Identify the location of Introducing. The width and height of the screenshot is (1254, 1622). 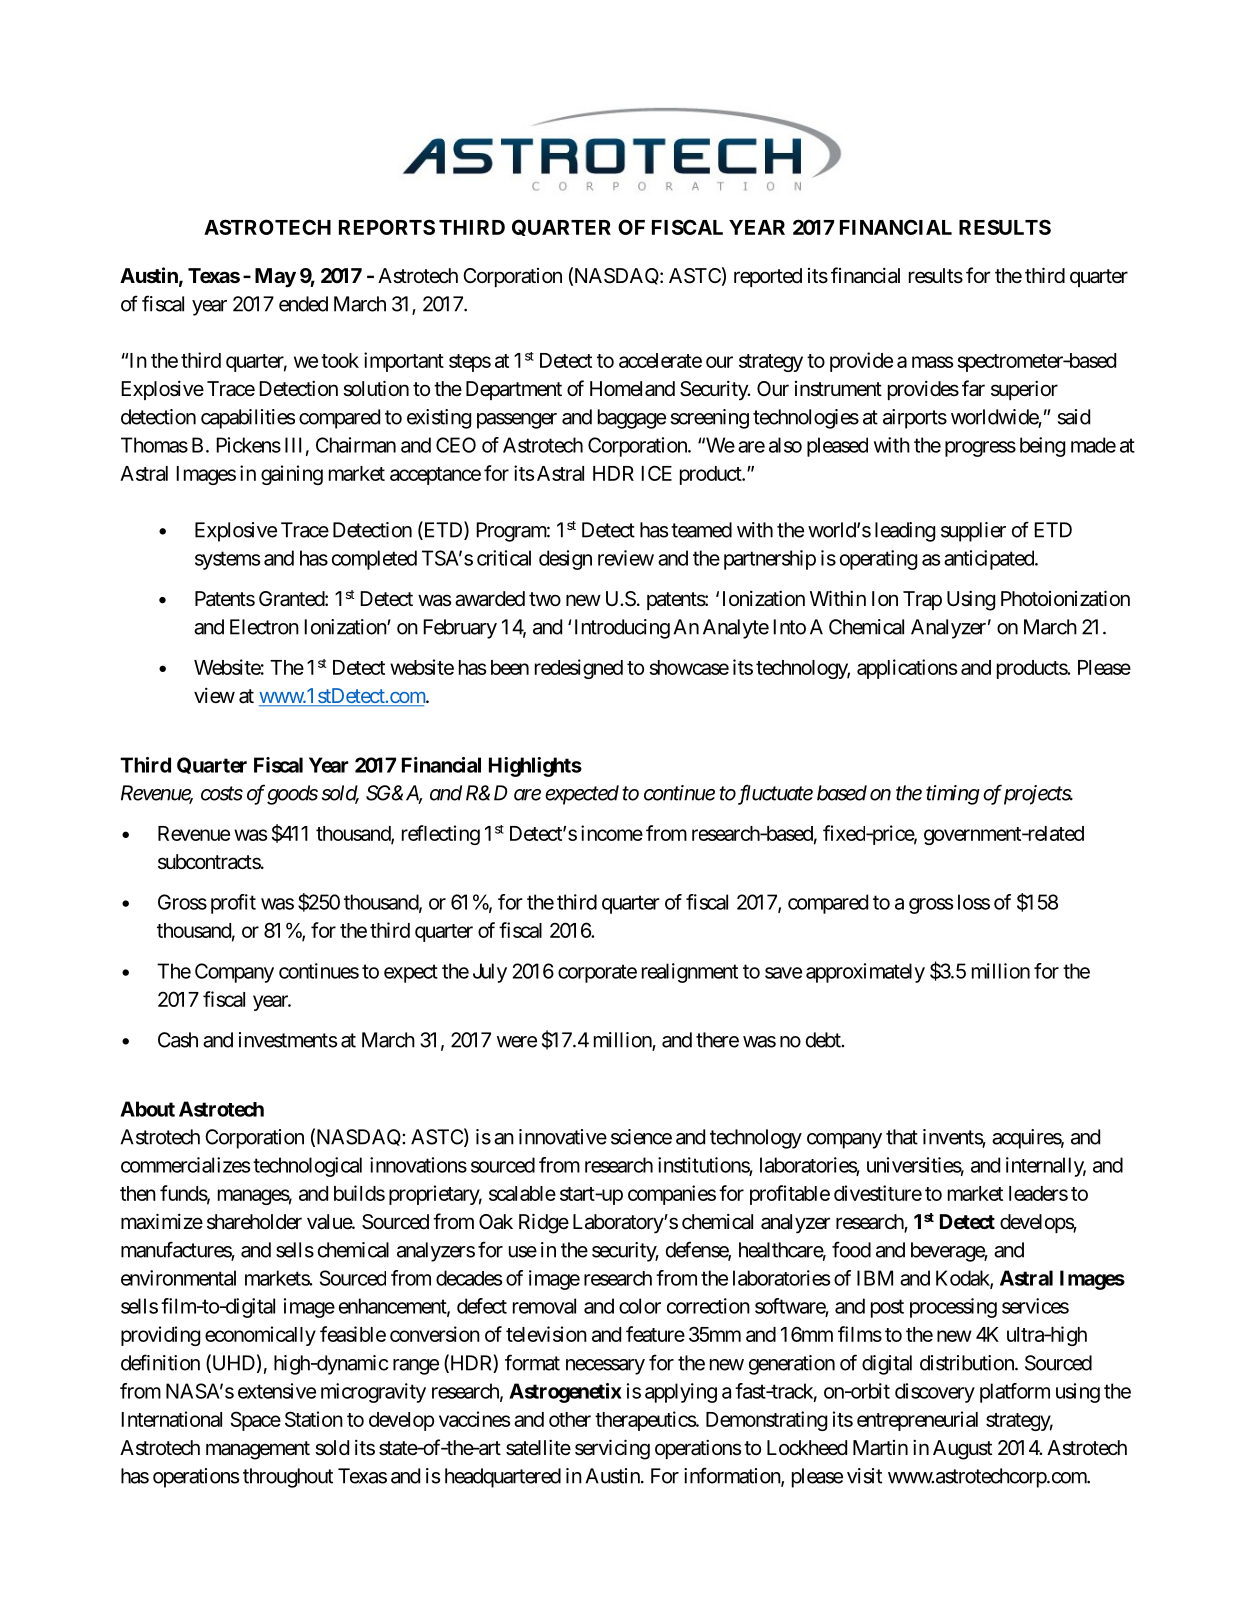
(622, 629).
